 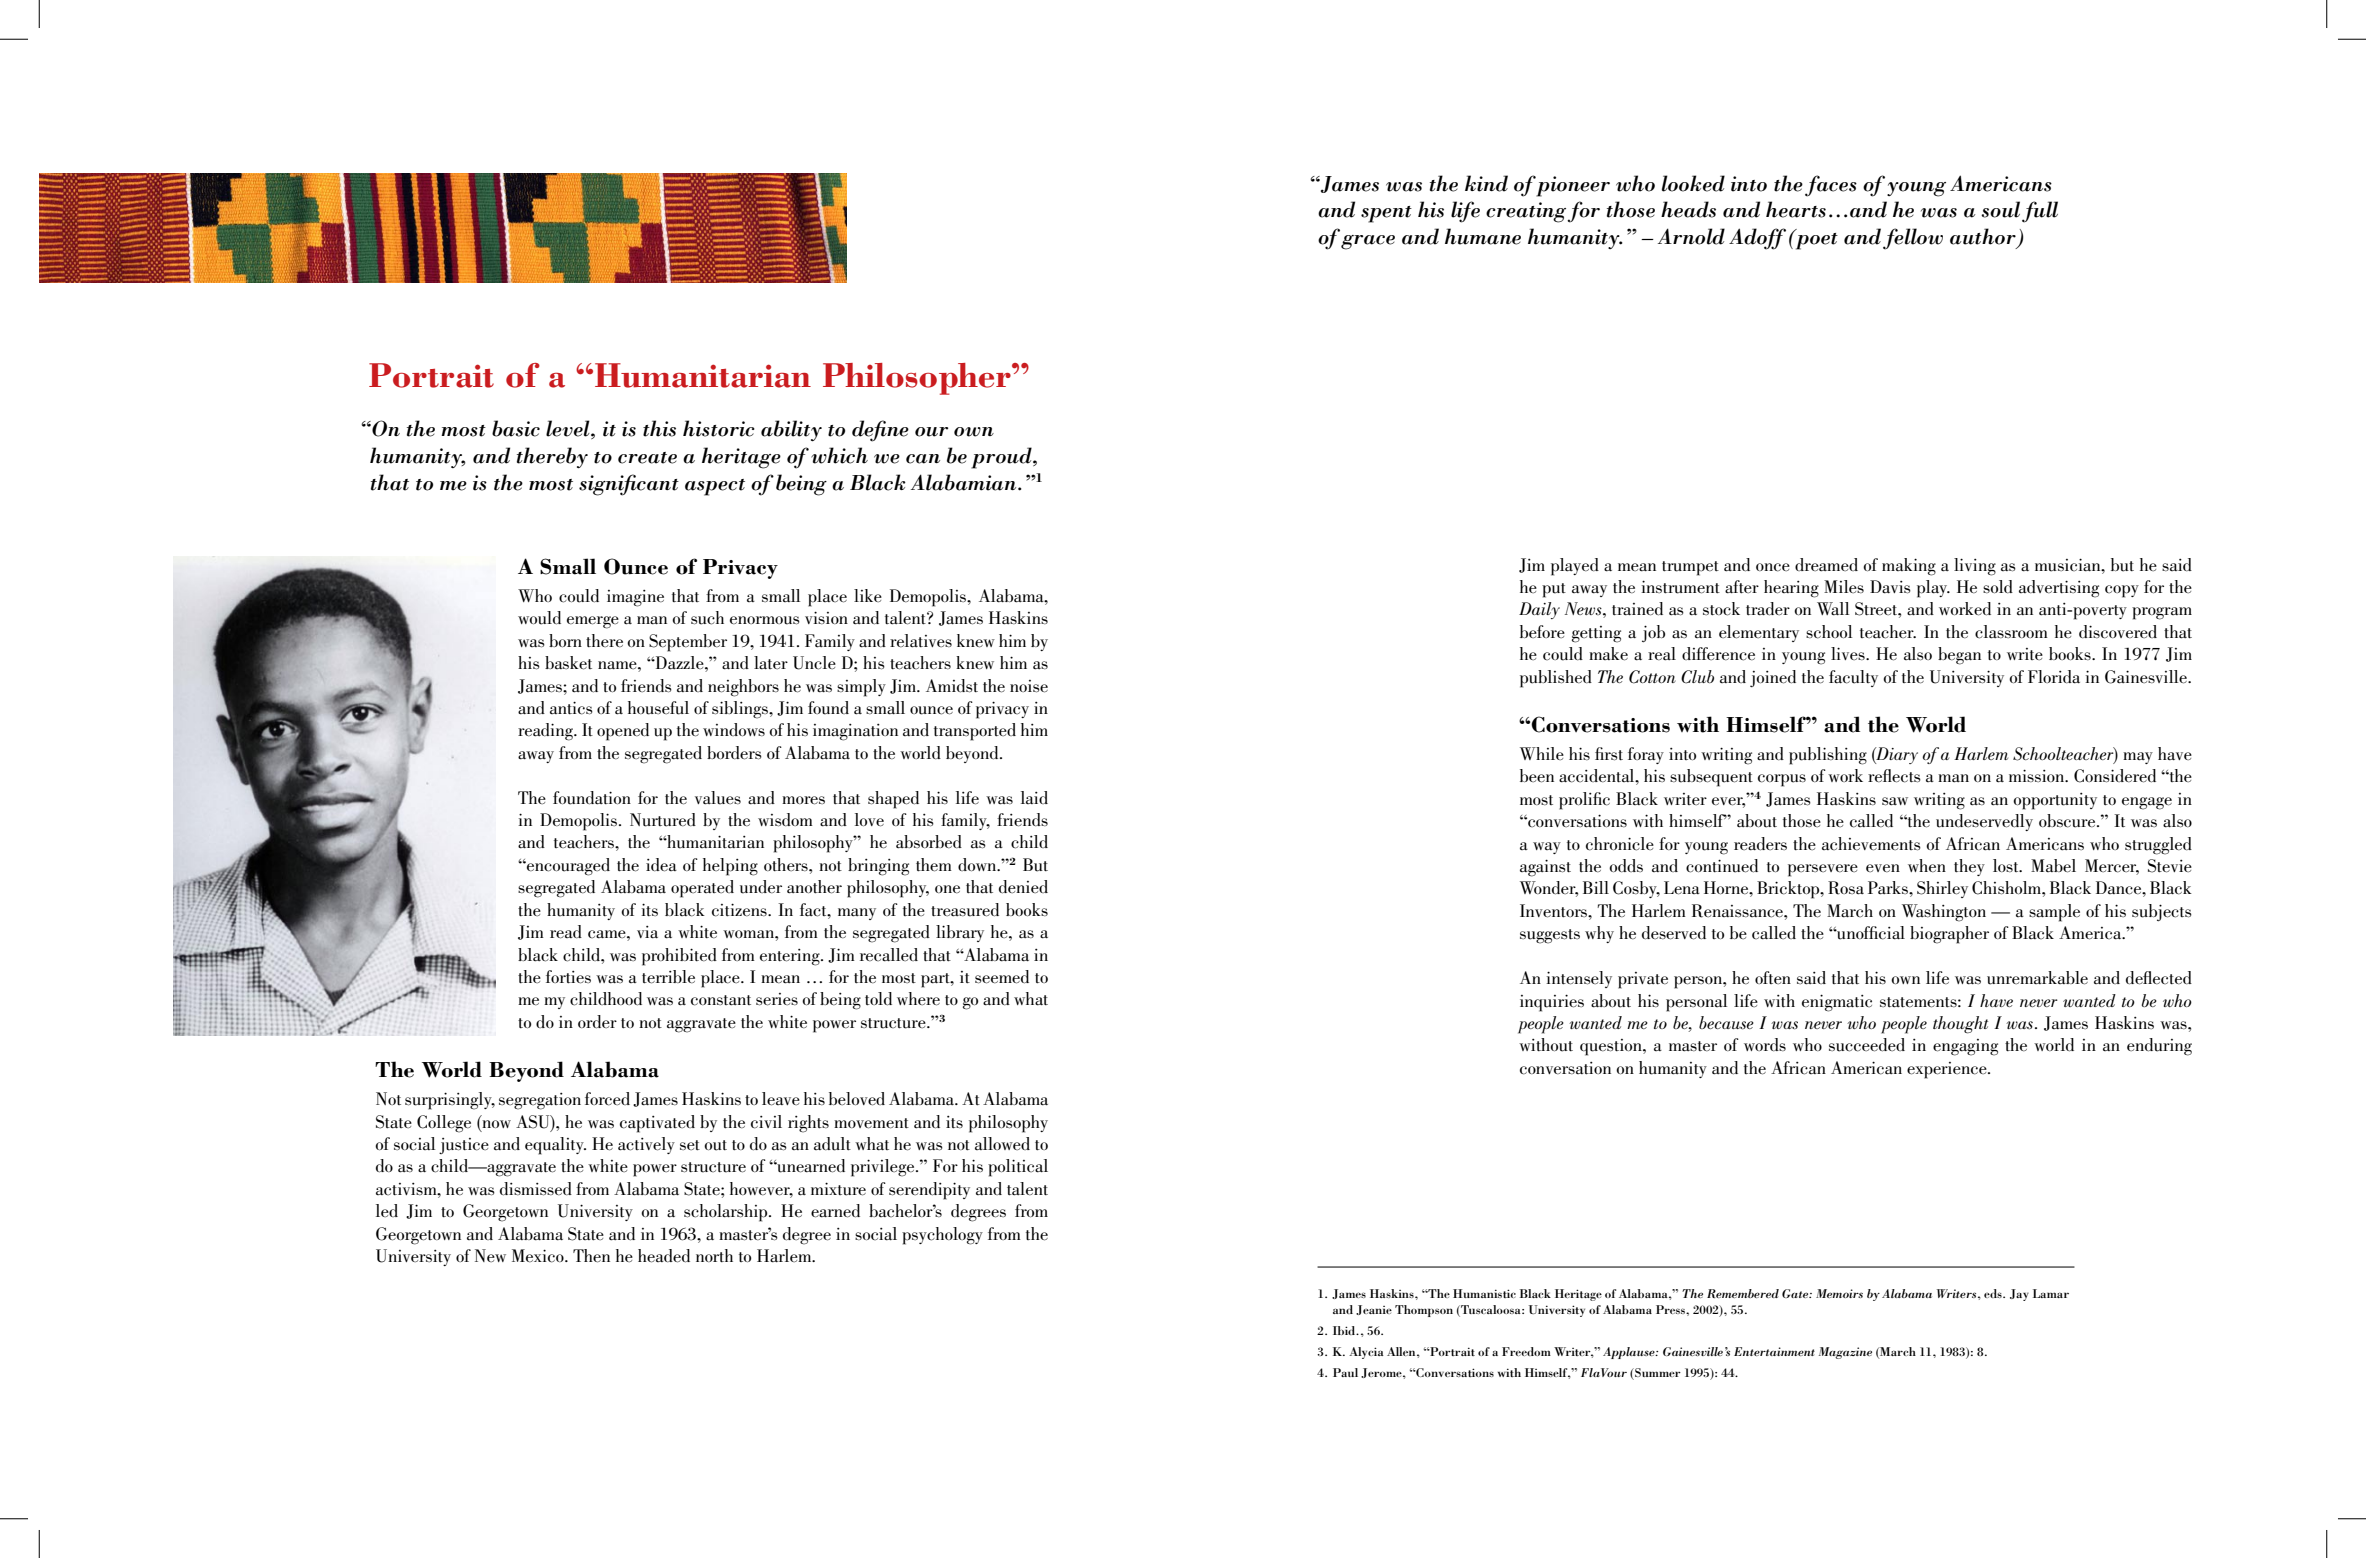 What do you see at coordinates (1845, 1353) in the page?
I see `Magazine` at bounding box center [1845, 1353].
